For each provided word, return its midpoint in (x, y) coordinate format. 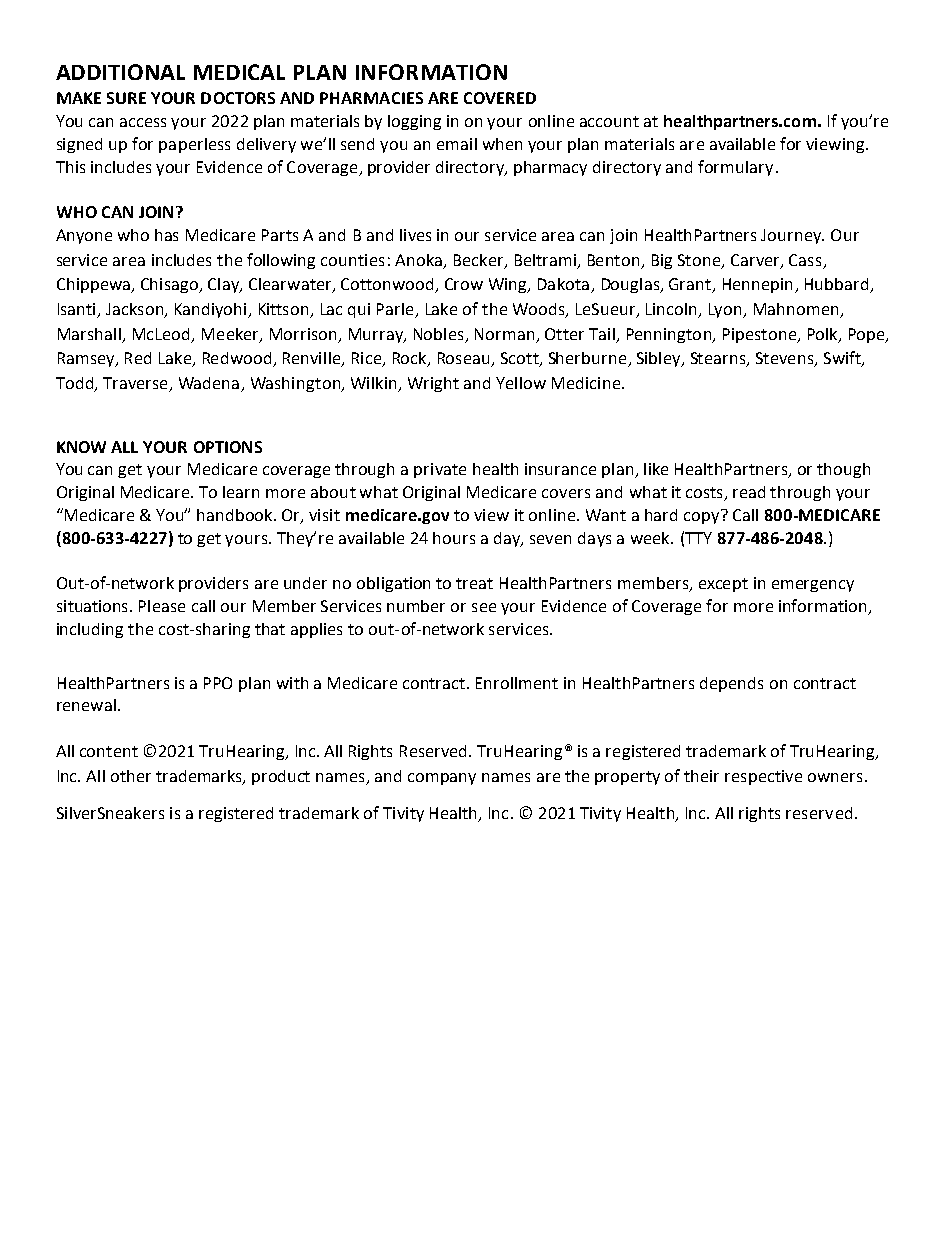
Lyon (726, 310)
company (442, 779)
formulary (735, 168)
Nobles (438, 334)
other (131, 776)
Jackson (135, 310)
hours (454, 538)
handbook (236, 515)
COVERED (500, 98)
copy (701, 518)
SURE (126, 98)
